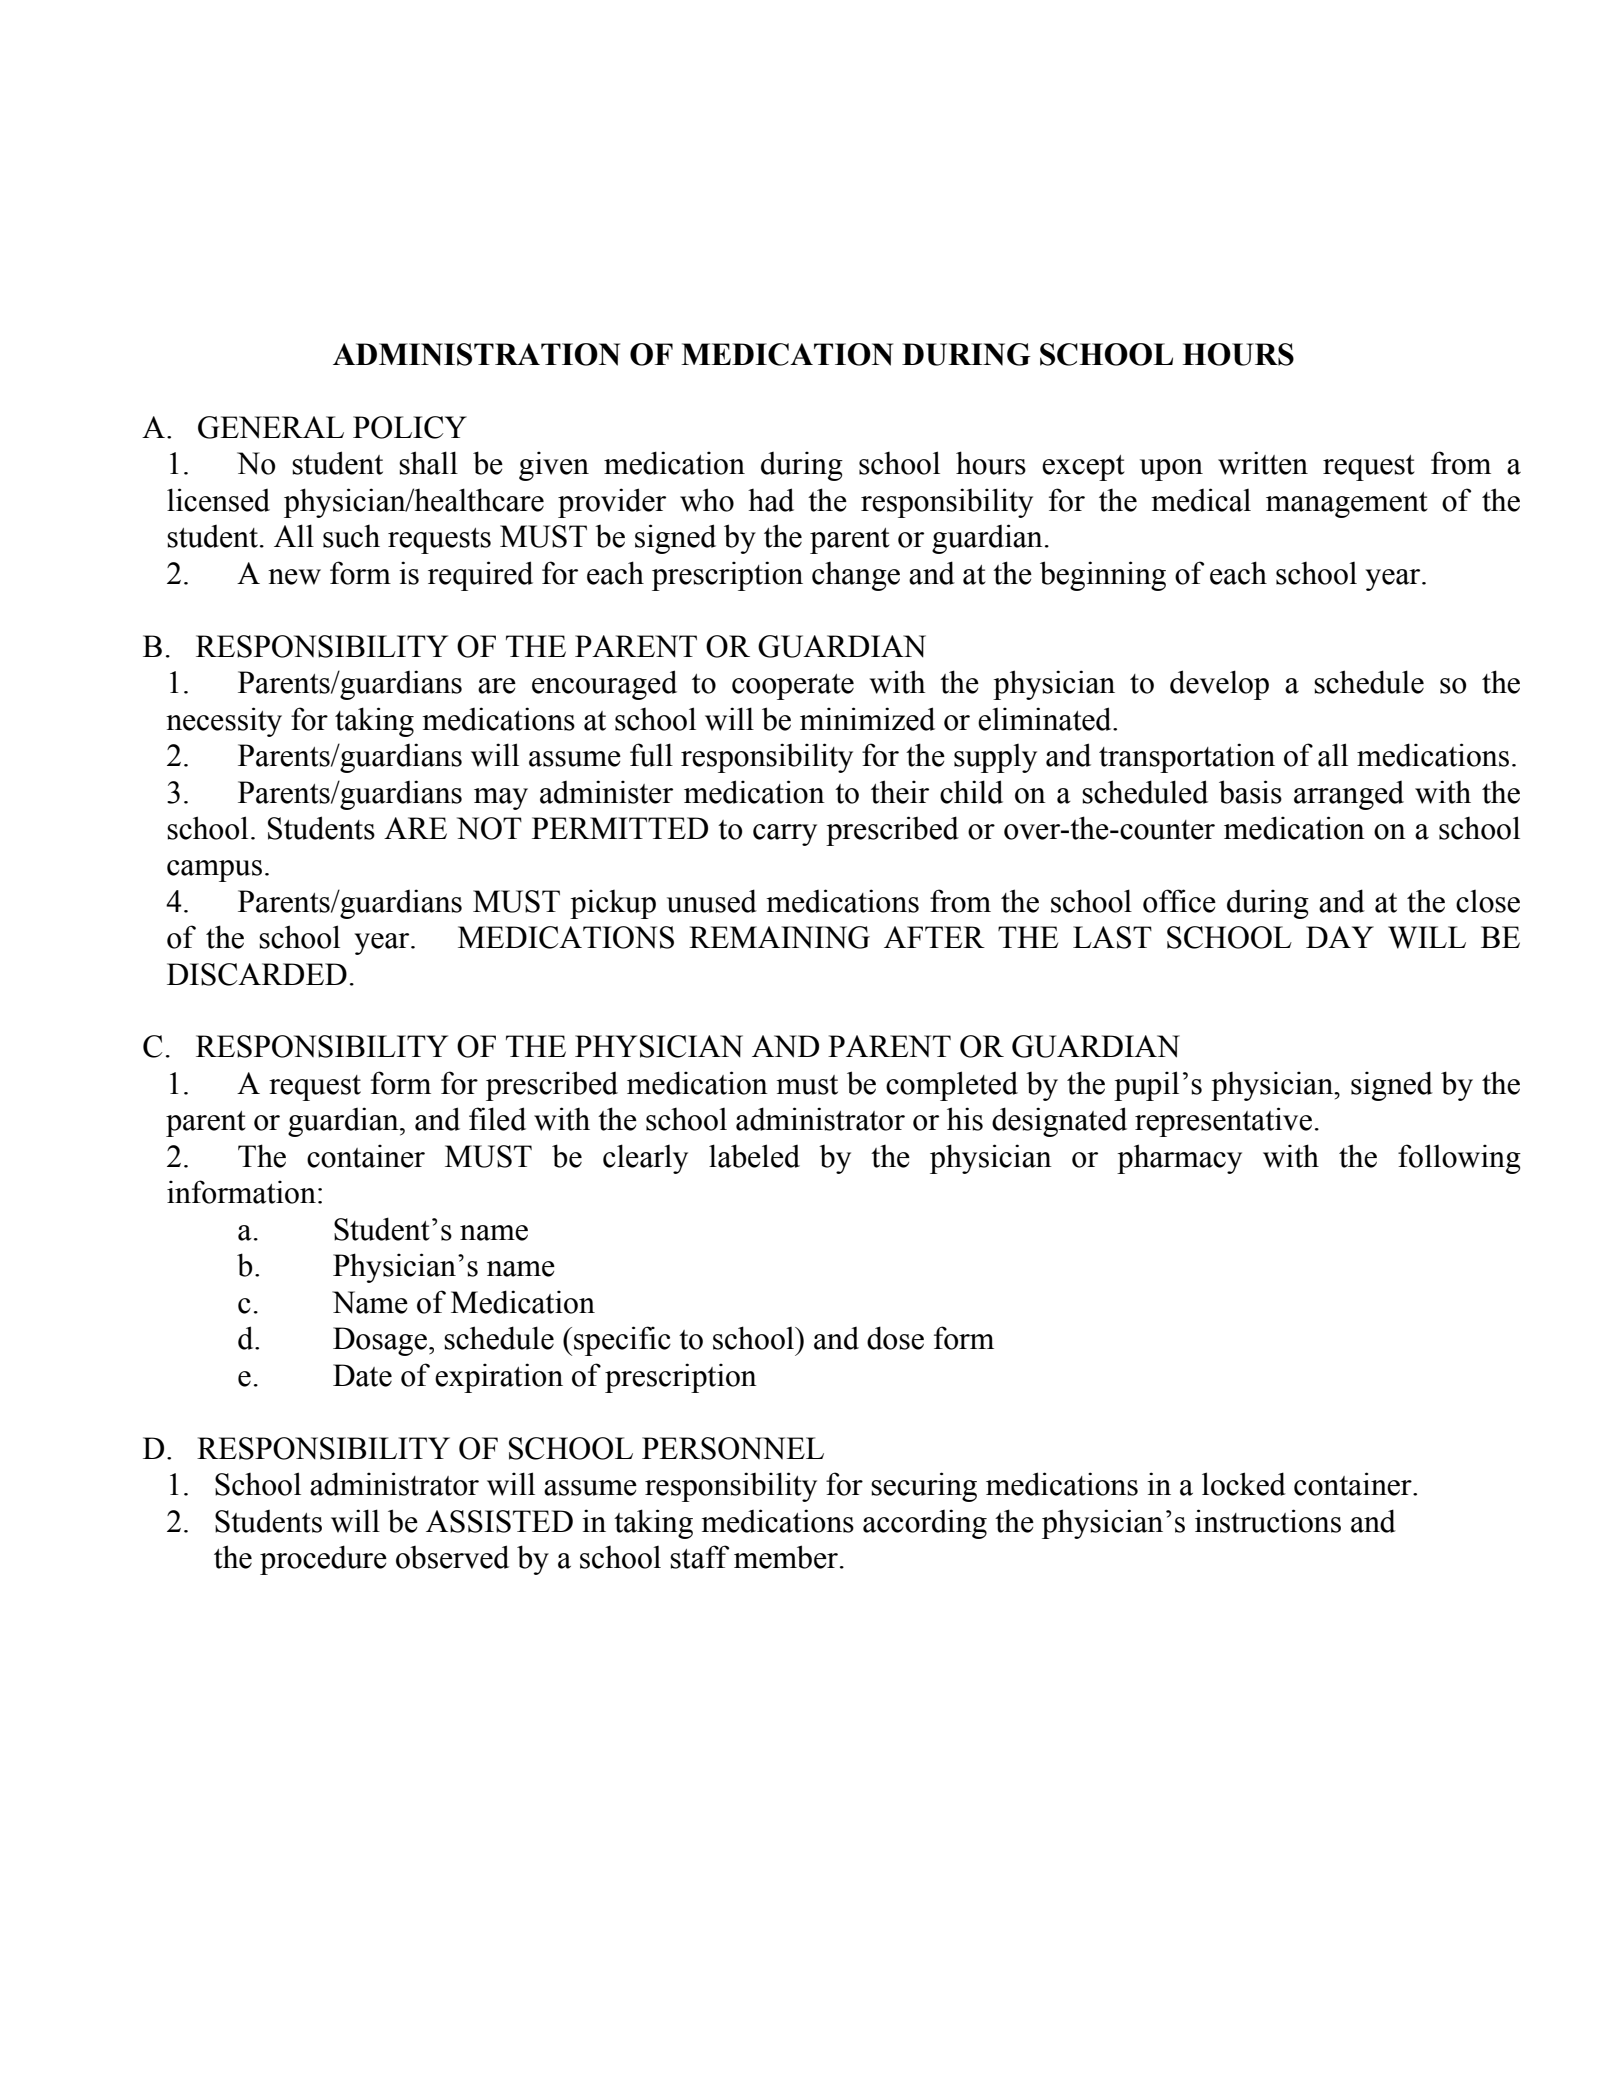 This document has width=1616, height=2092. Describe the element at coordinates (754, 1156) in the document. I see `labeled` at that location.
